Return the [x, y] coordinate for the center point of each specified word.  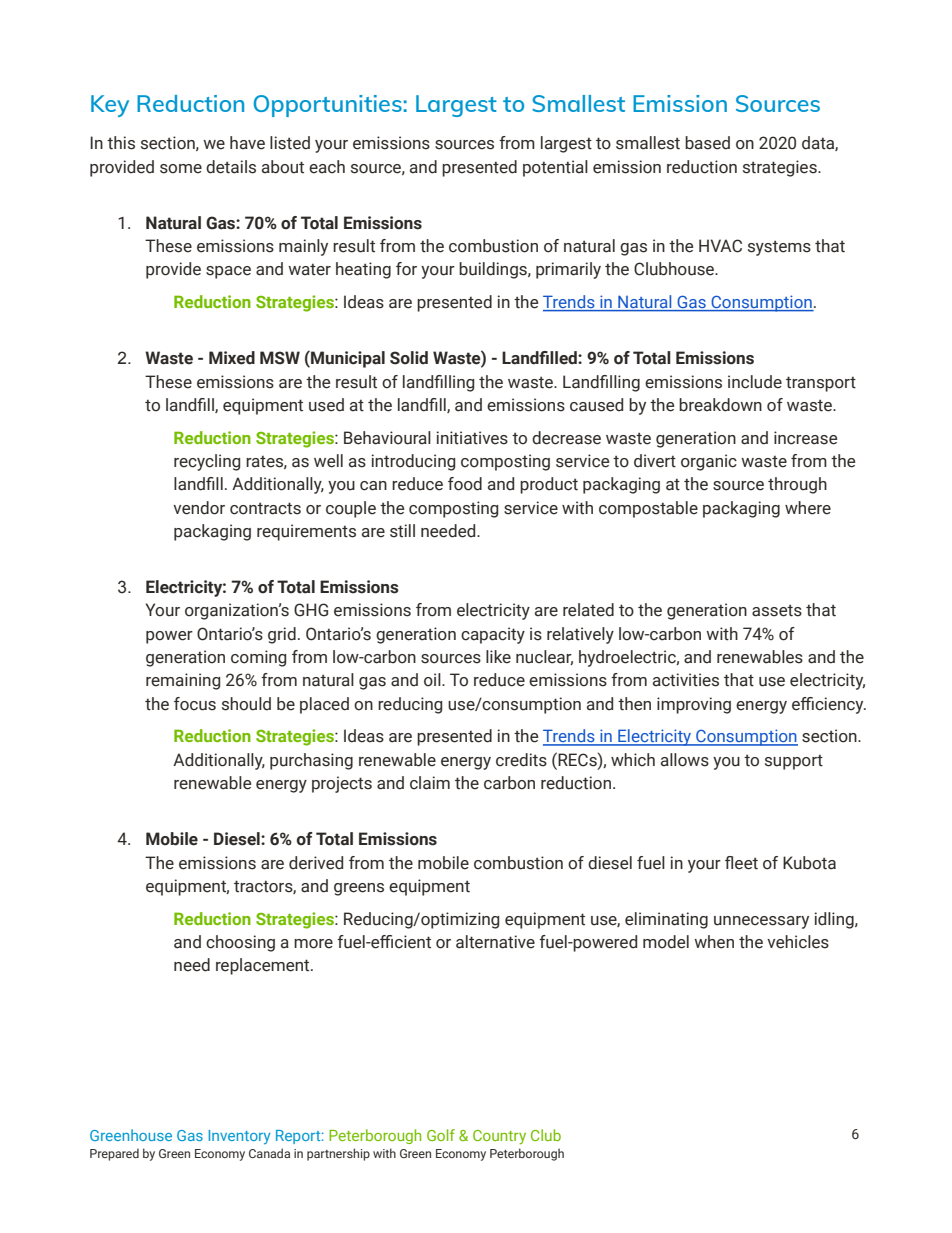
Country [499, 1137]
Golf [441, 1135]
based [707, 143]
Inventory [239, 1137]
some [181, 169]
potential [555, 168]
